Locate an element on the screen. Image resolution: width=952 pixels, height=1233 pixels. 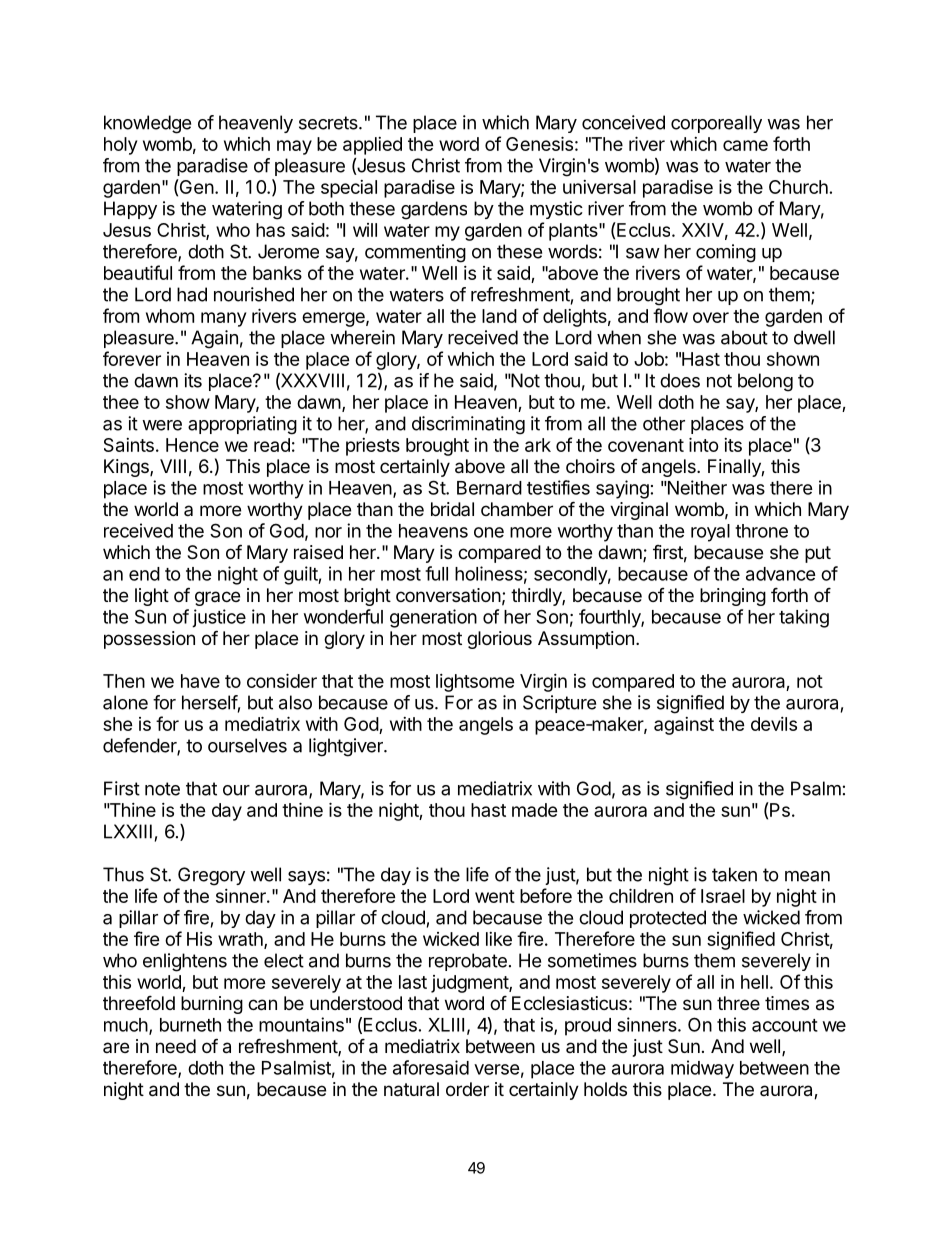
midway is located at coordinates (702, 1069).
